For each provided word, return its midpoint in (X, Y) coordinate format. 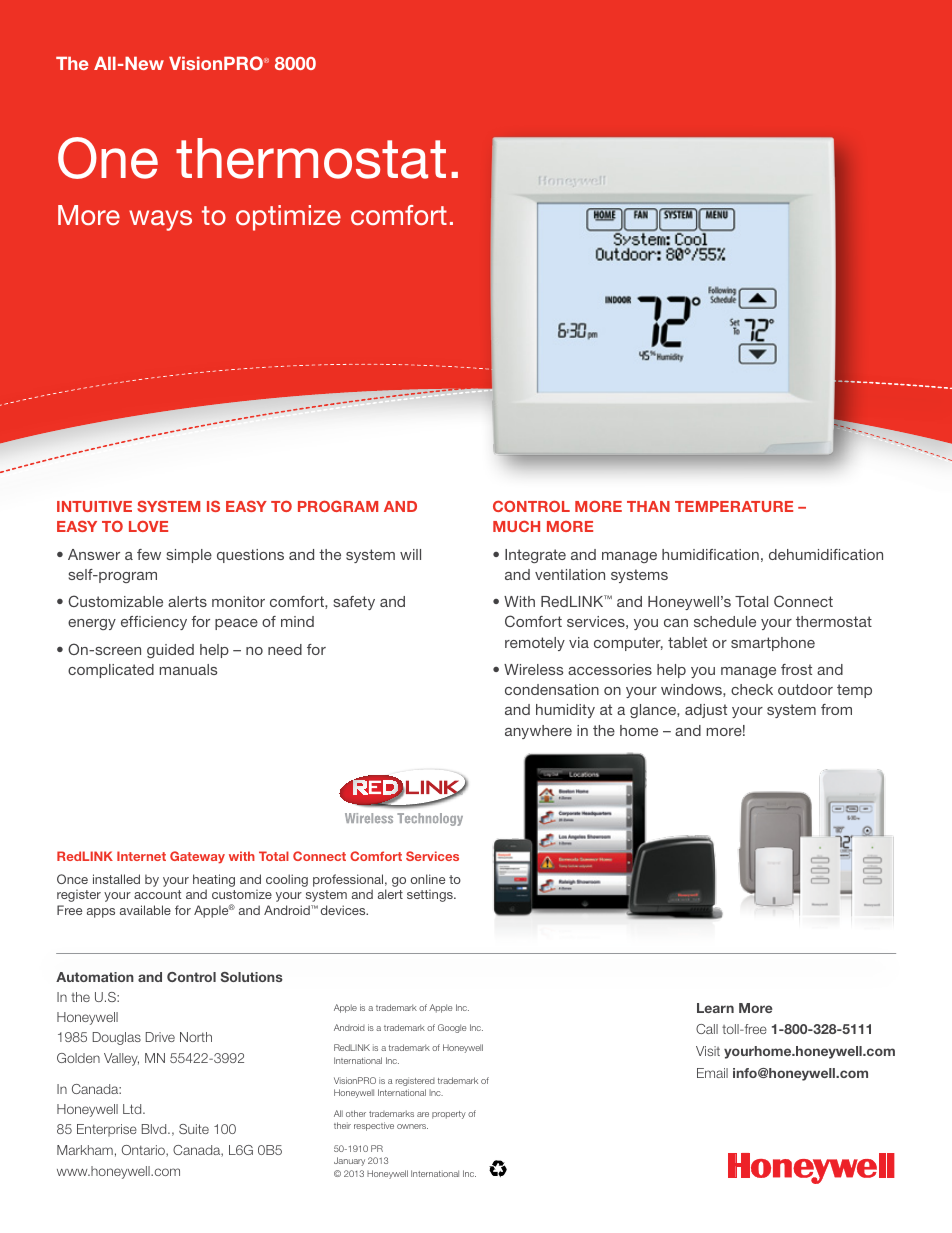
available (145, 910)
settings (431, 895)
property (449, 1115)
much (516, 526)
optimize (288, 218)
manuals (188, 669)
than (648, 506)
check (752, 689)
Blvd (155, 1129)
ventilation (570, 574)
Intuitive (94, 506)
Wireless (533, 669)
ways (160, 220)
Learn (715, 1008)
